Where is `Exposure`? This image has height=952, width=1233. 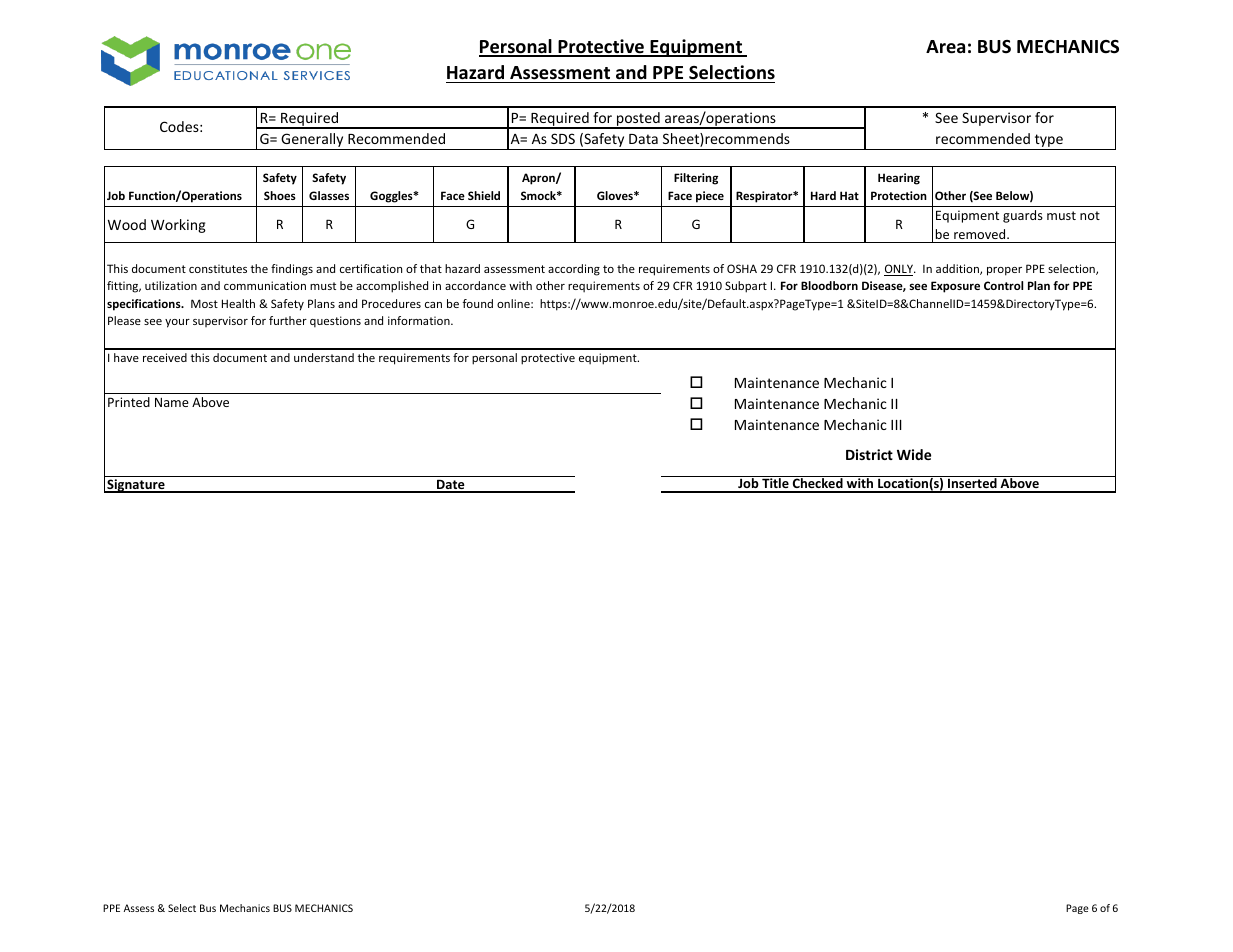 Exposure is located at coordinates (955, 287).
